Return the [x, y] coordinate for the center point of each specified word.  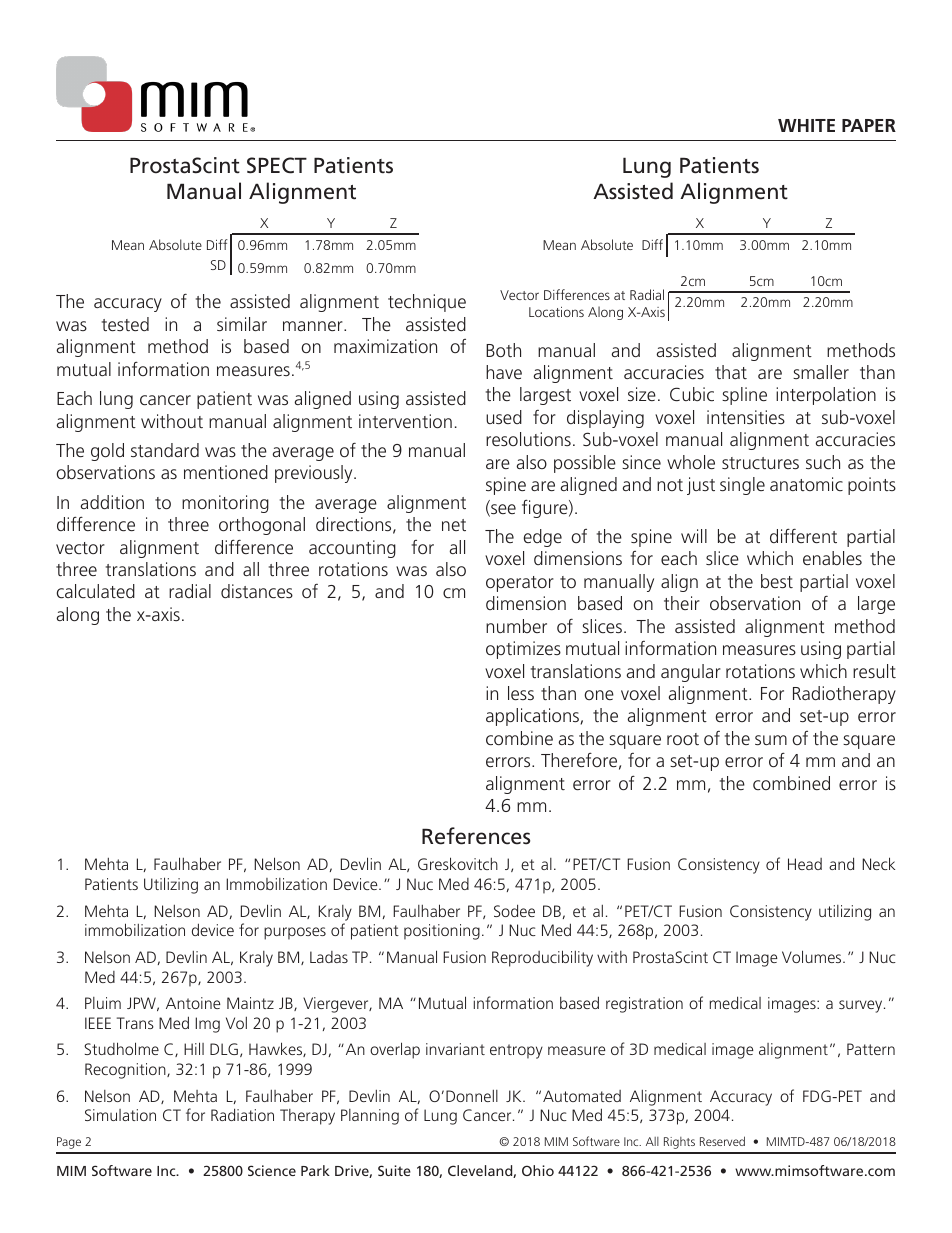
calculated [96, 591]
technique [427, 303]
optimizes [523, 650]
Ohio [538, 1170]
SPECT [277, 165]
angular [691, 673]
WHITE [806, 125]
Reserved [722, 1141]
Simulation [120, 1115]
